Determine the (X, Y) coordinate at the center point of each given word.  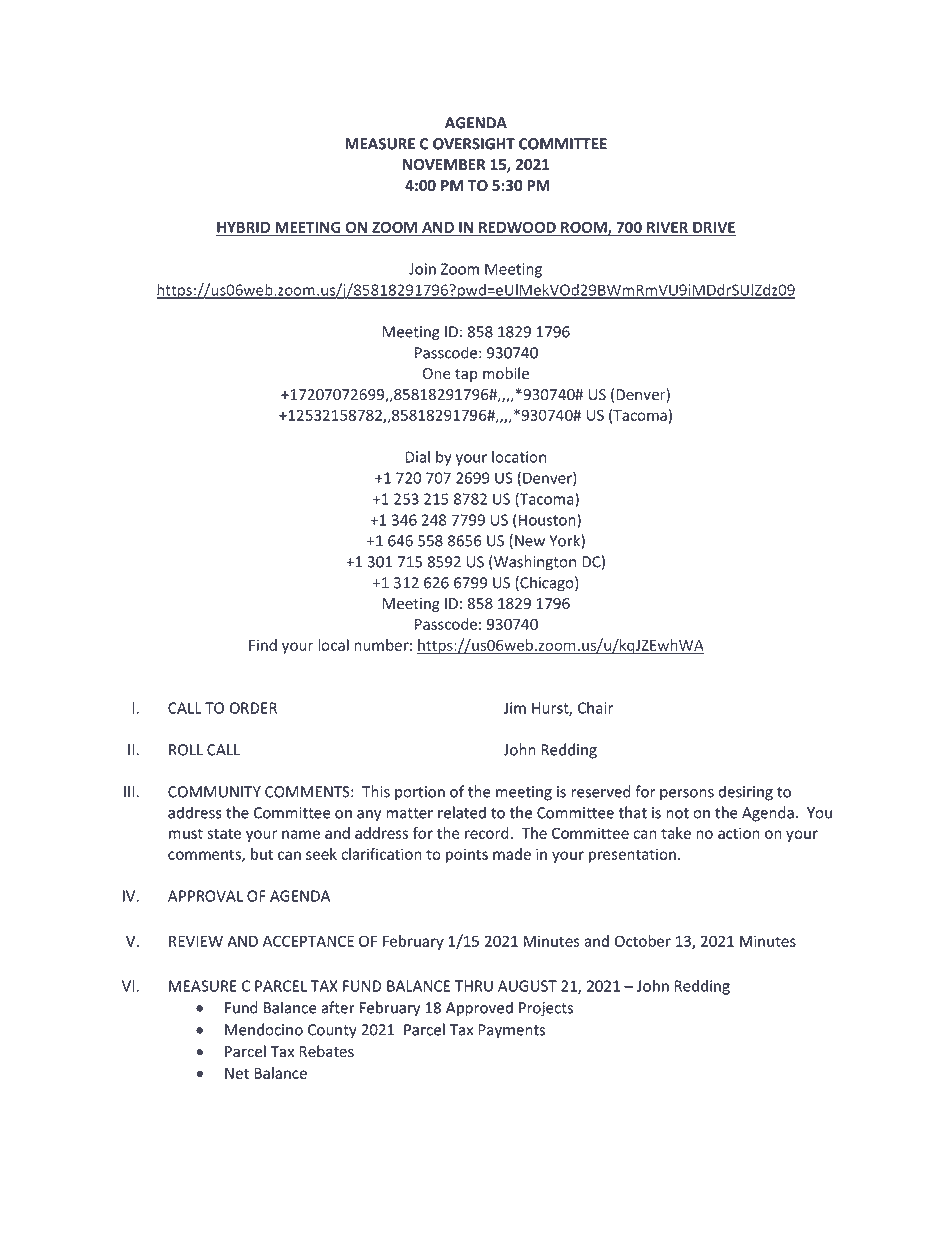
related (462, 812)
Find (263, 645)
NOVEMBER (444, 165)
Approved (479, 1009)
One (437, 373)
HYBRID (245, 228)
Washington (534, 563)
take (676, 833)
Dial (418, 457)
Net (237, 1073)
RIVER (667, 228)
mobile (506, 373)
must (186, 833)
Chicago (547, 584)
